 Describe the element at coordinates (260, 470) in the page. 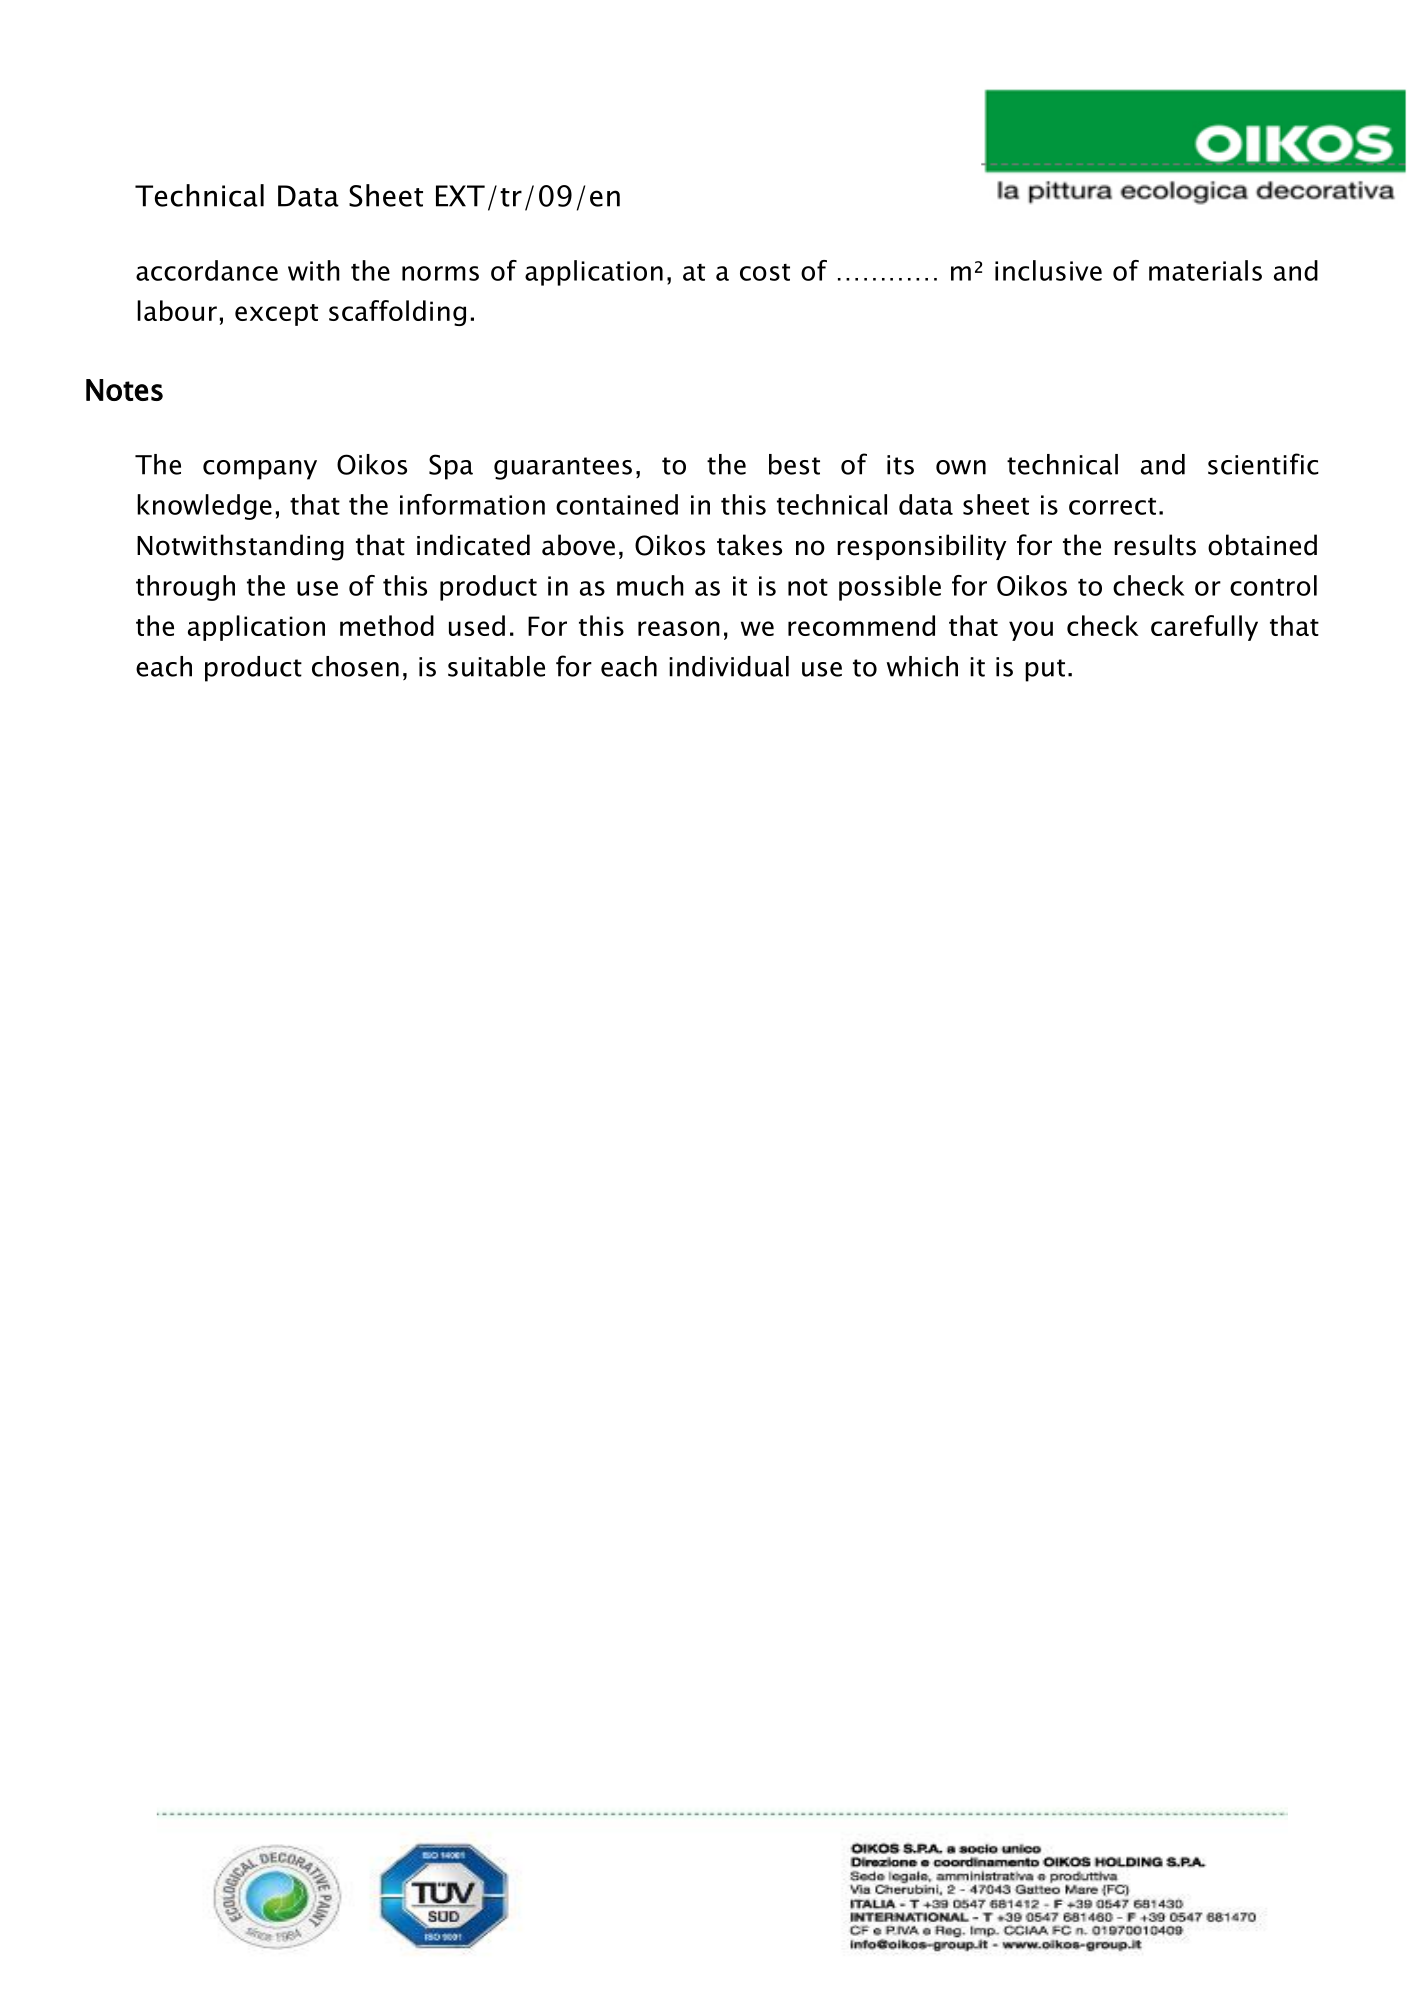

I see `company` at that location.
